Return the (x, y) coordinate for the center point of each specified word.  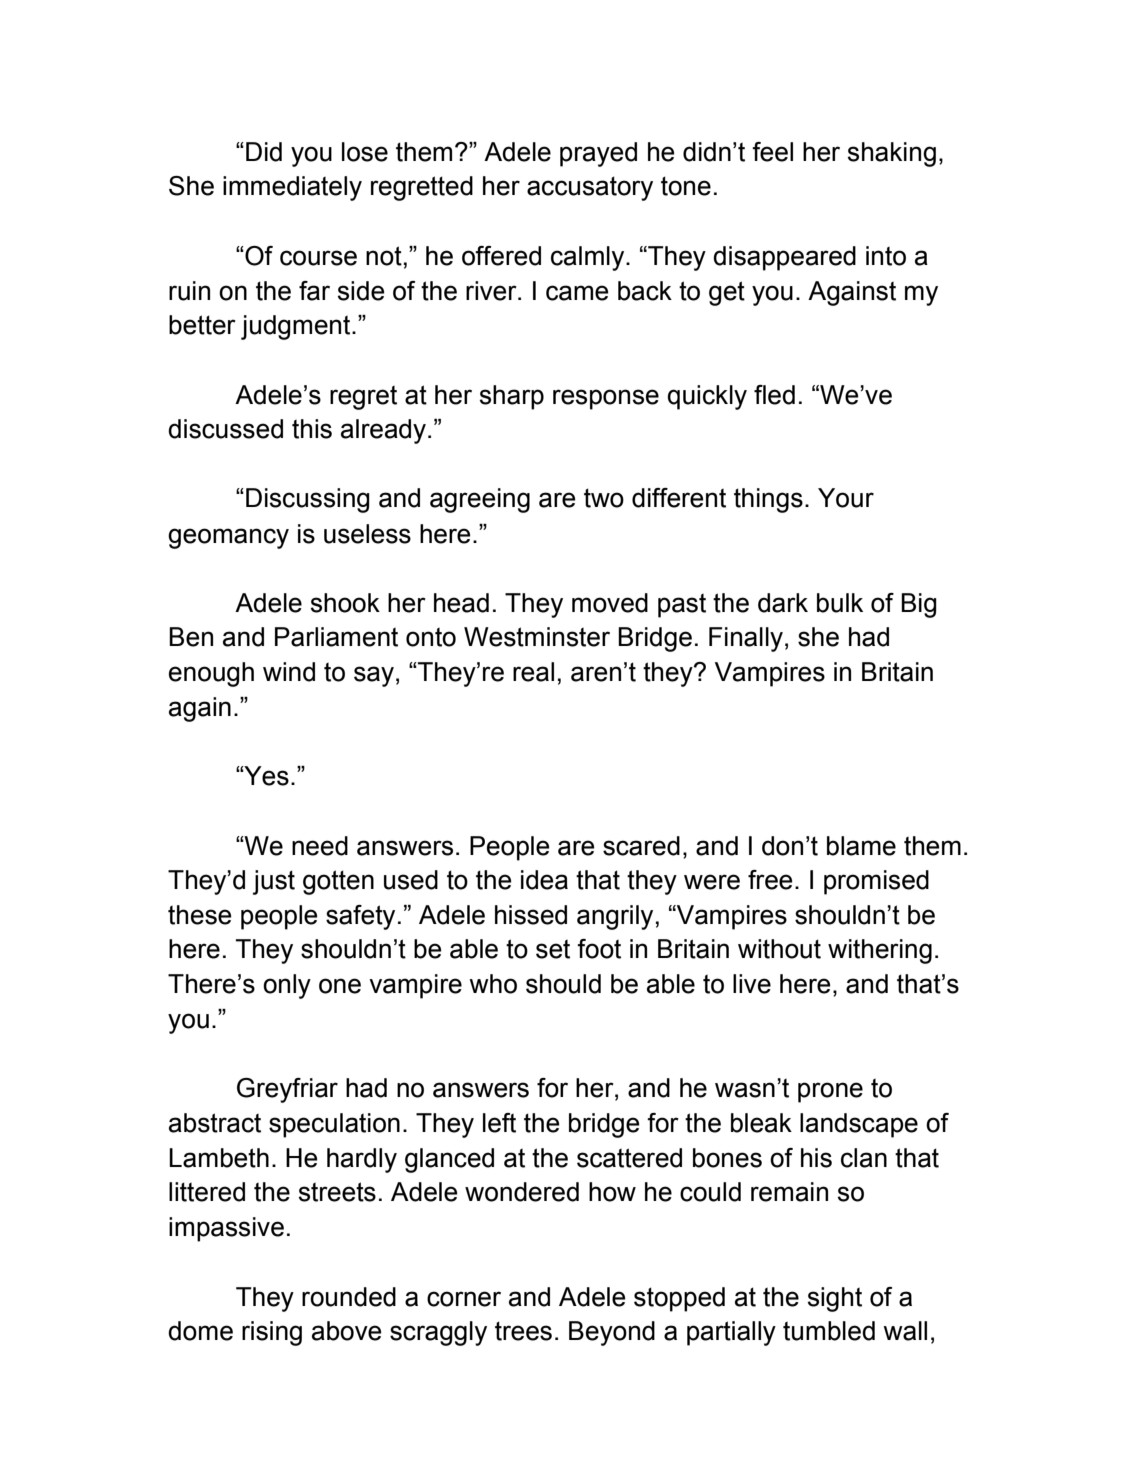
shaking (892, 154)
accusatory (590, 188)
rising (272, 1333)
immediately (292, 188)
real (533, 672)
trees (523, 1331)
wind (289, 672)
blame (861, 846)
